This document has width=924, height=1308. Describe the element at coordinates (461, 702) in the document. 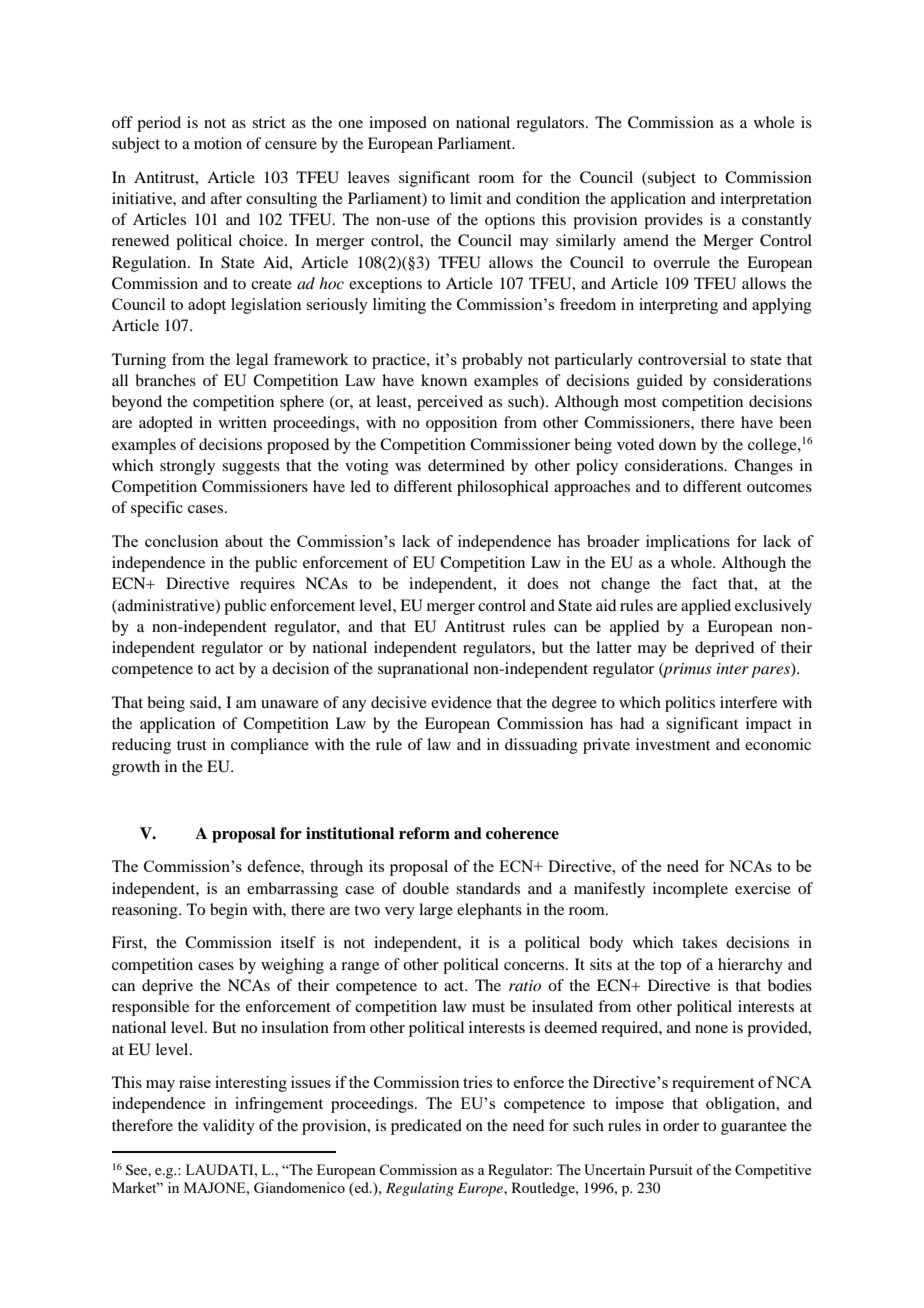

I see `evidence` at that location.
